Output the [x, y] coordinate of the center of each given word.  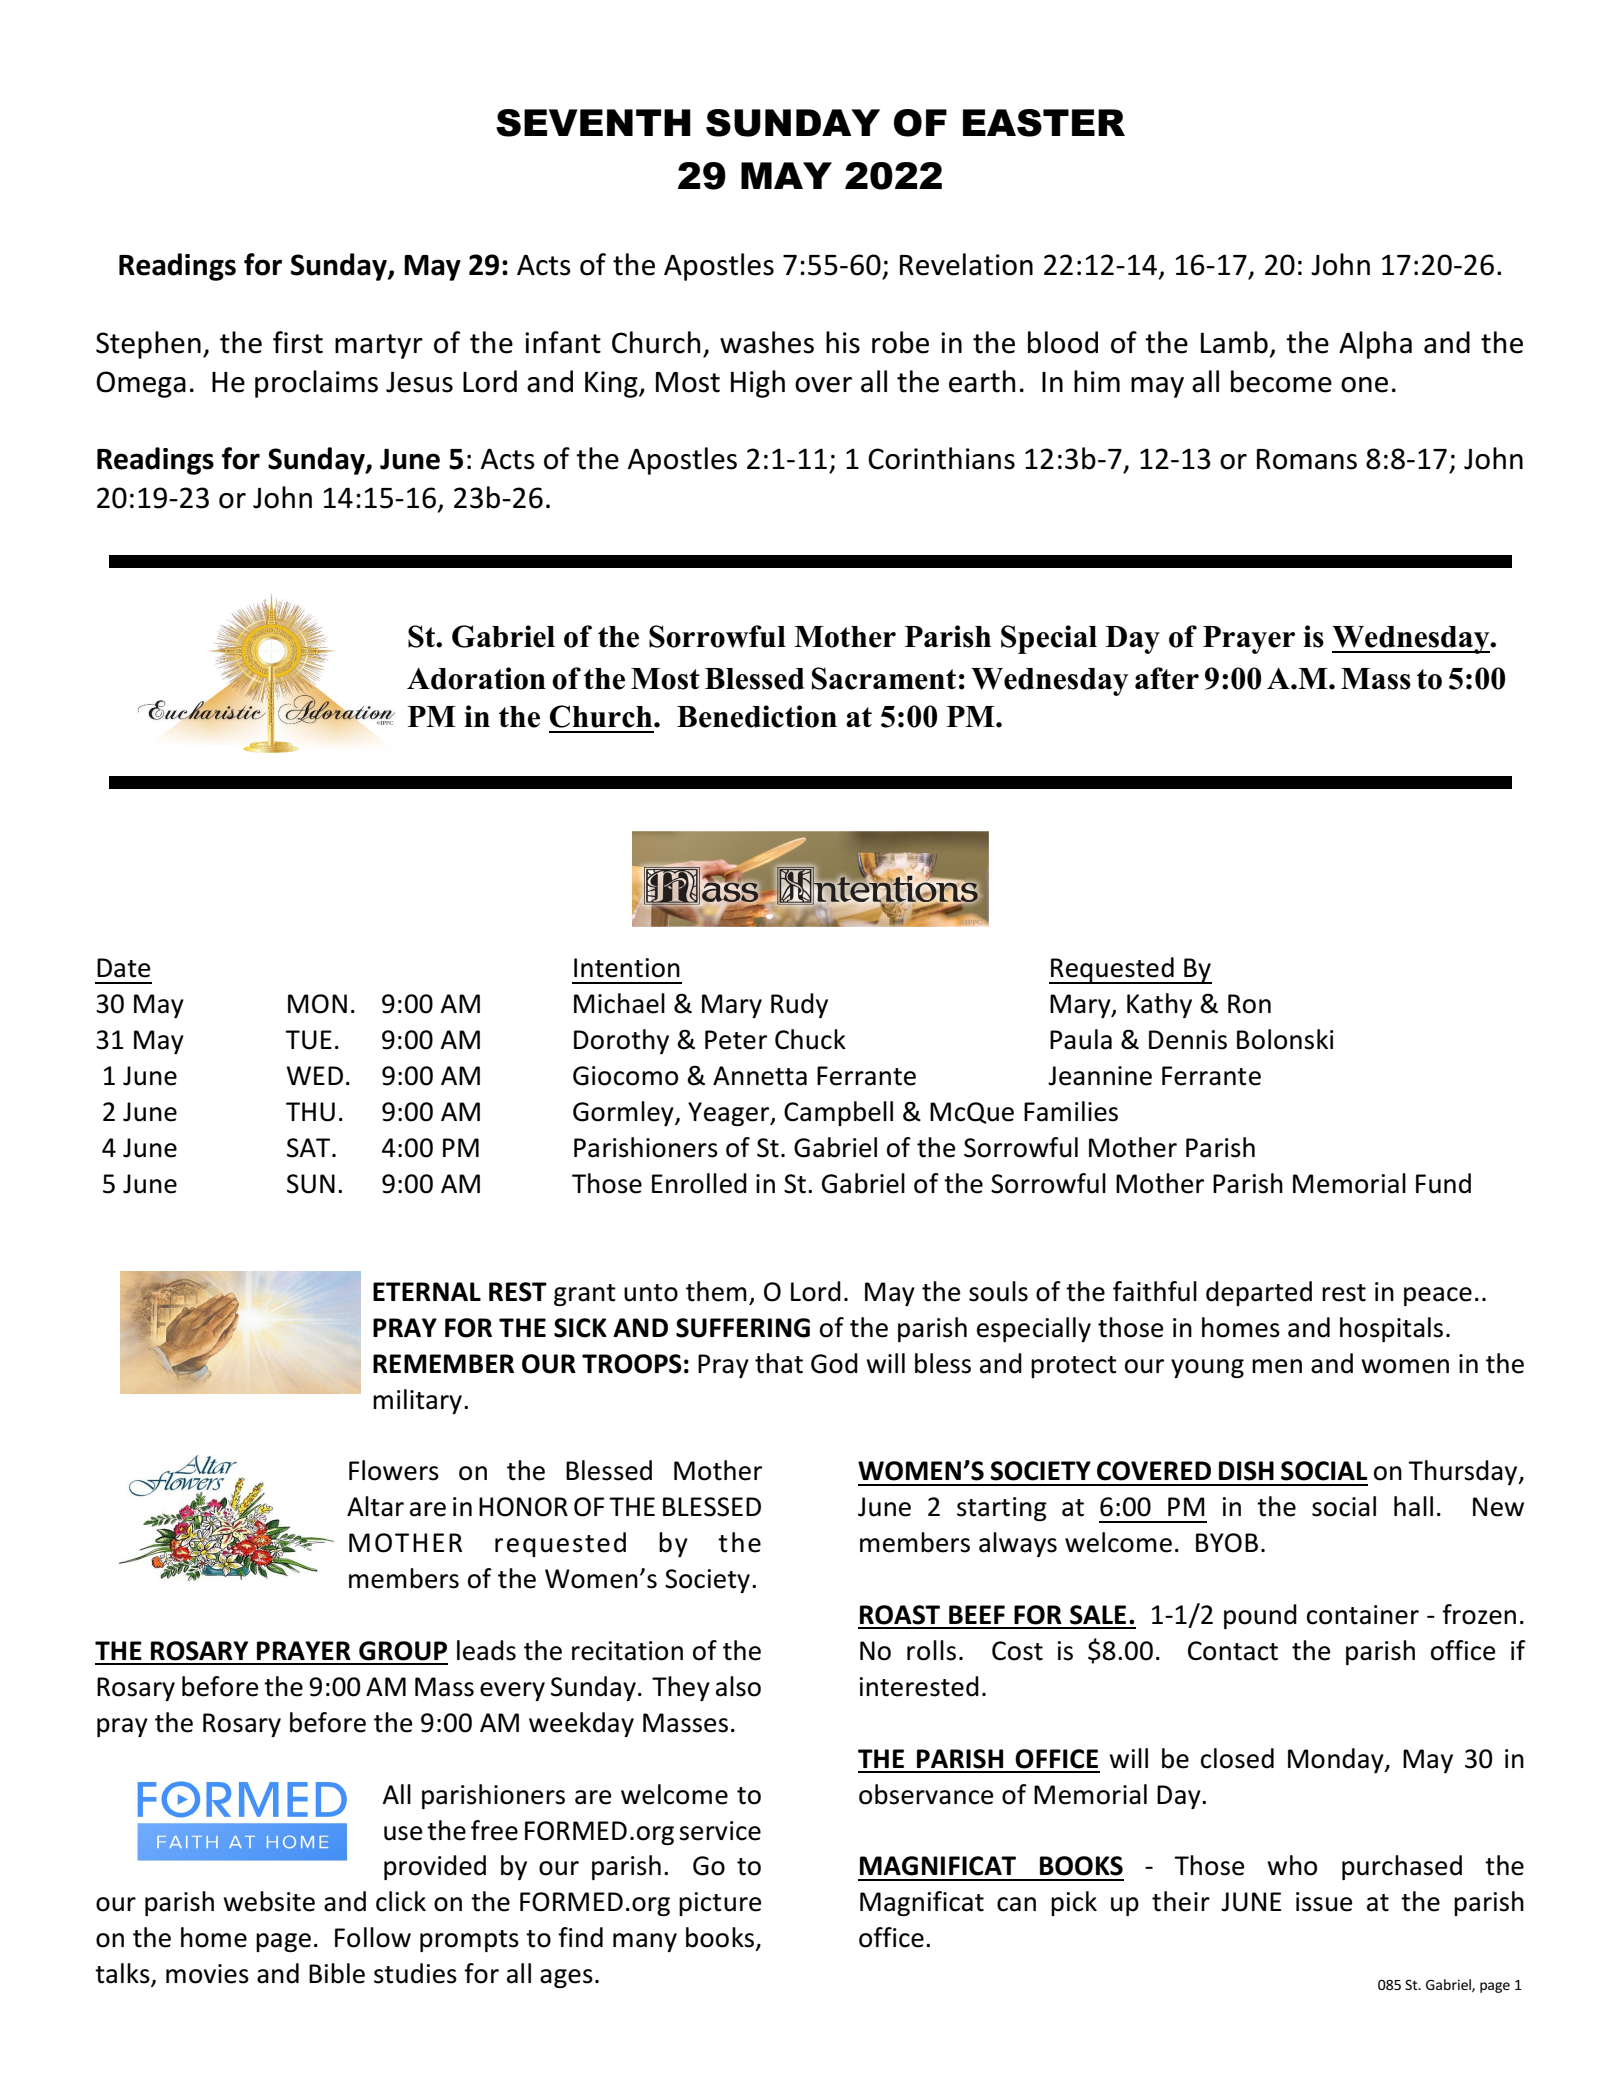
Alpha [1375, 345]
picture [720, 1904]
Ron [1249, 1004]
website [269, 1901]
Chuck [810, 1039]
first [298, 342]
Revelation [966, 264]
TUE [308, 1040]
